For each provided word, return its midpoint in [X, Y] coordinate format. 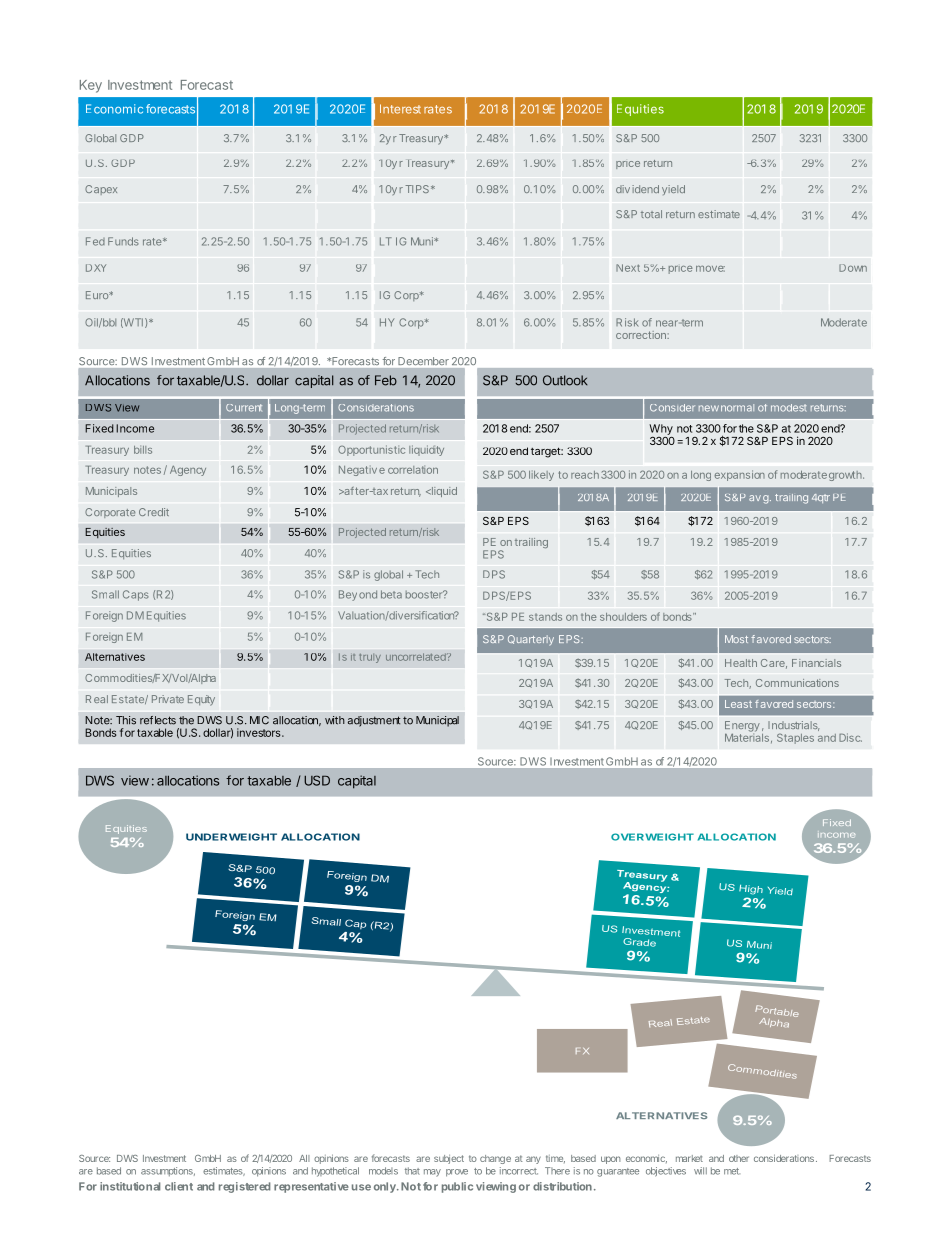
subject [449, 1159]
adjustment [374, 721]
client [179, 1186]
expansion [740, 475]
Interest [400, 109]
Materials [747, 736]
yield [673, 190]
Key [91, 86]
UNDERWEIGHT [231, 837]
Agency [188, 471]
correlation [413, 470]
